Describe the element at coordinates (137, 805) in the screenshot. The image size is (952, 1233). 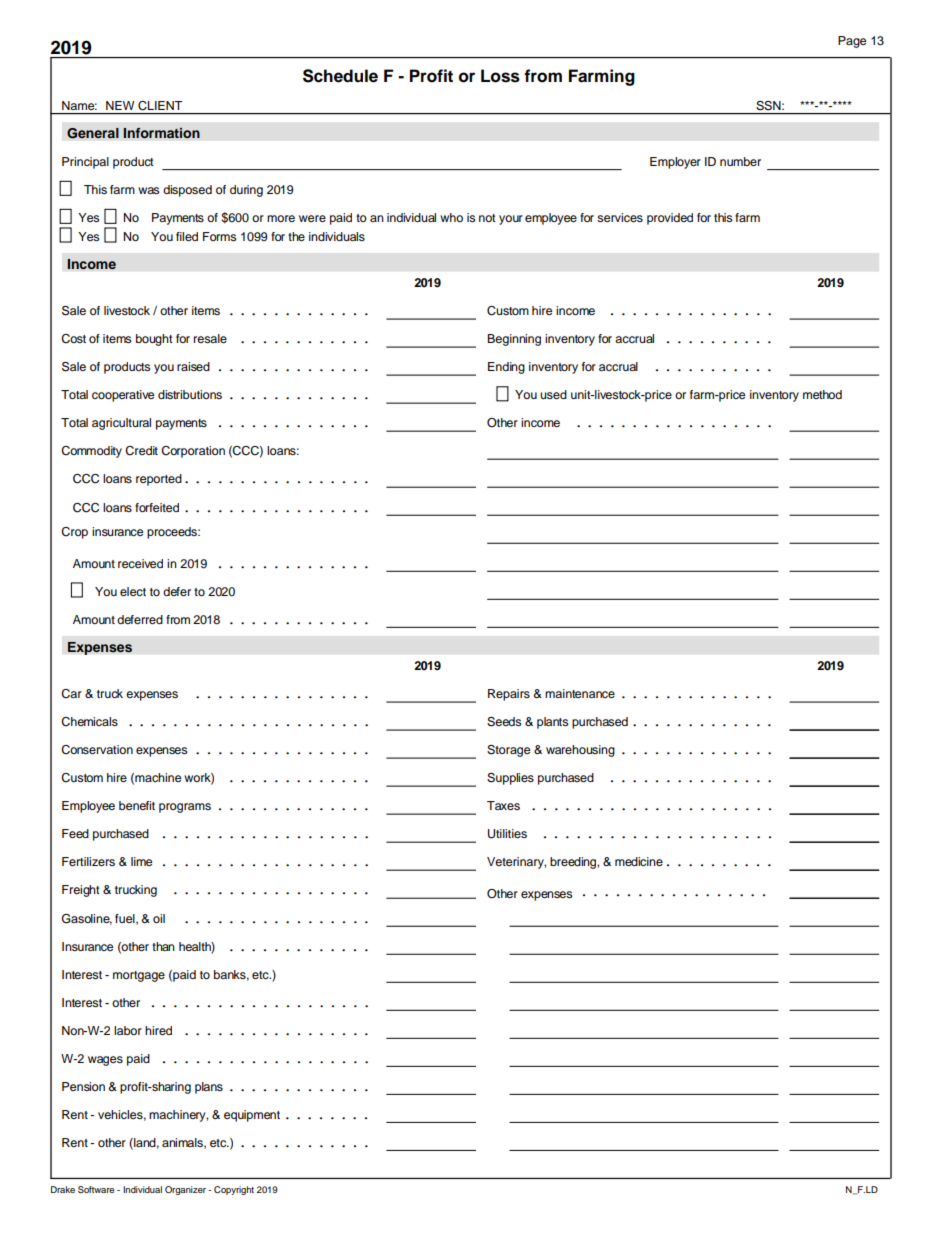
I see `benefit` at that location.
